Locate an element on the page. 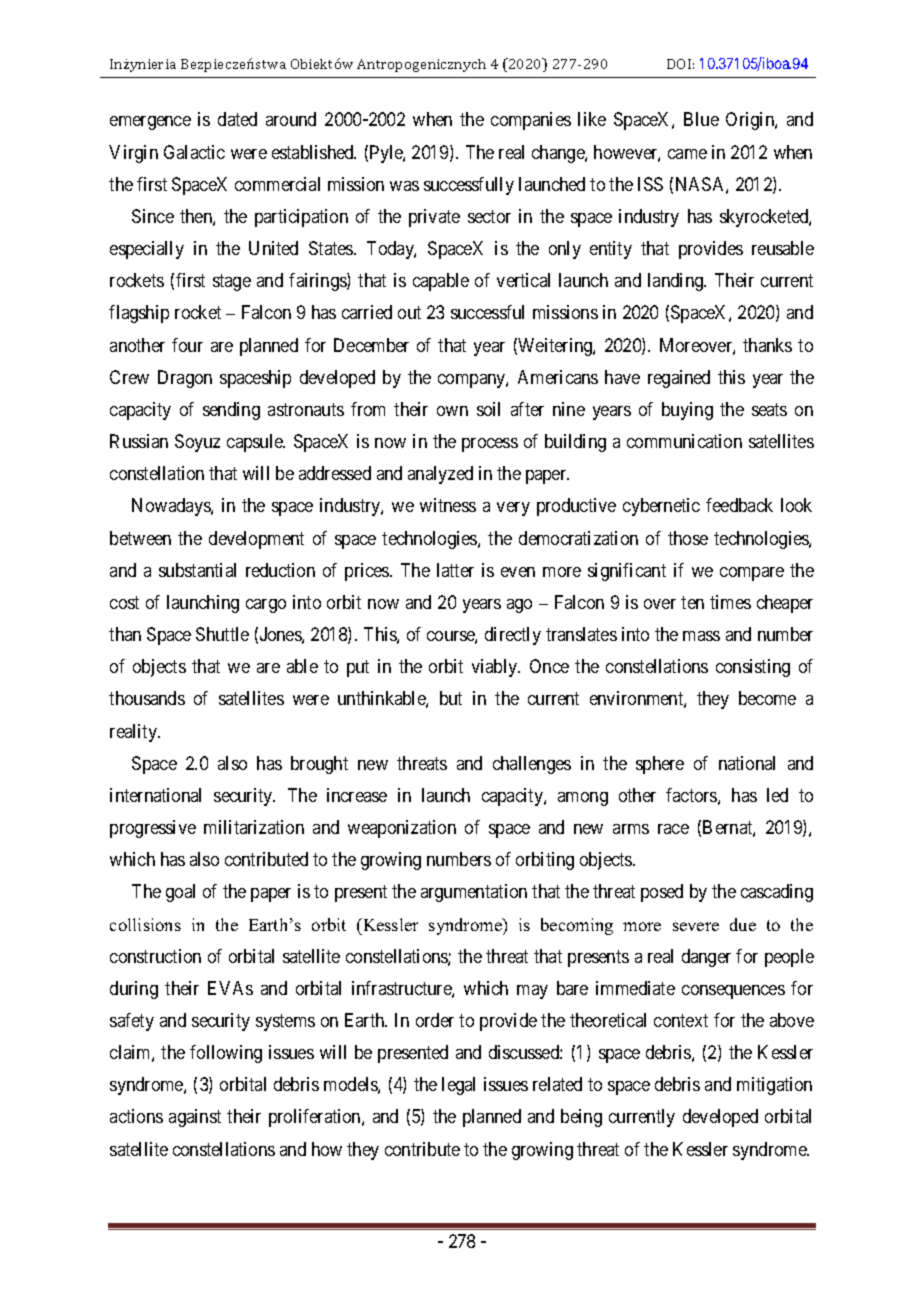 Image resolution: width=924 pixels, height=1308 pixels. argumentation is located at coordinates (474, 893).
